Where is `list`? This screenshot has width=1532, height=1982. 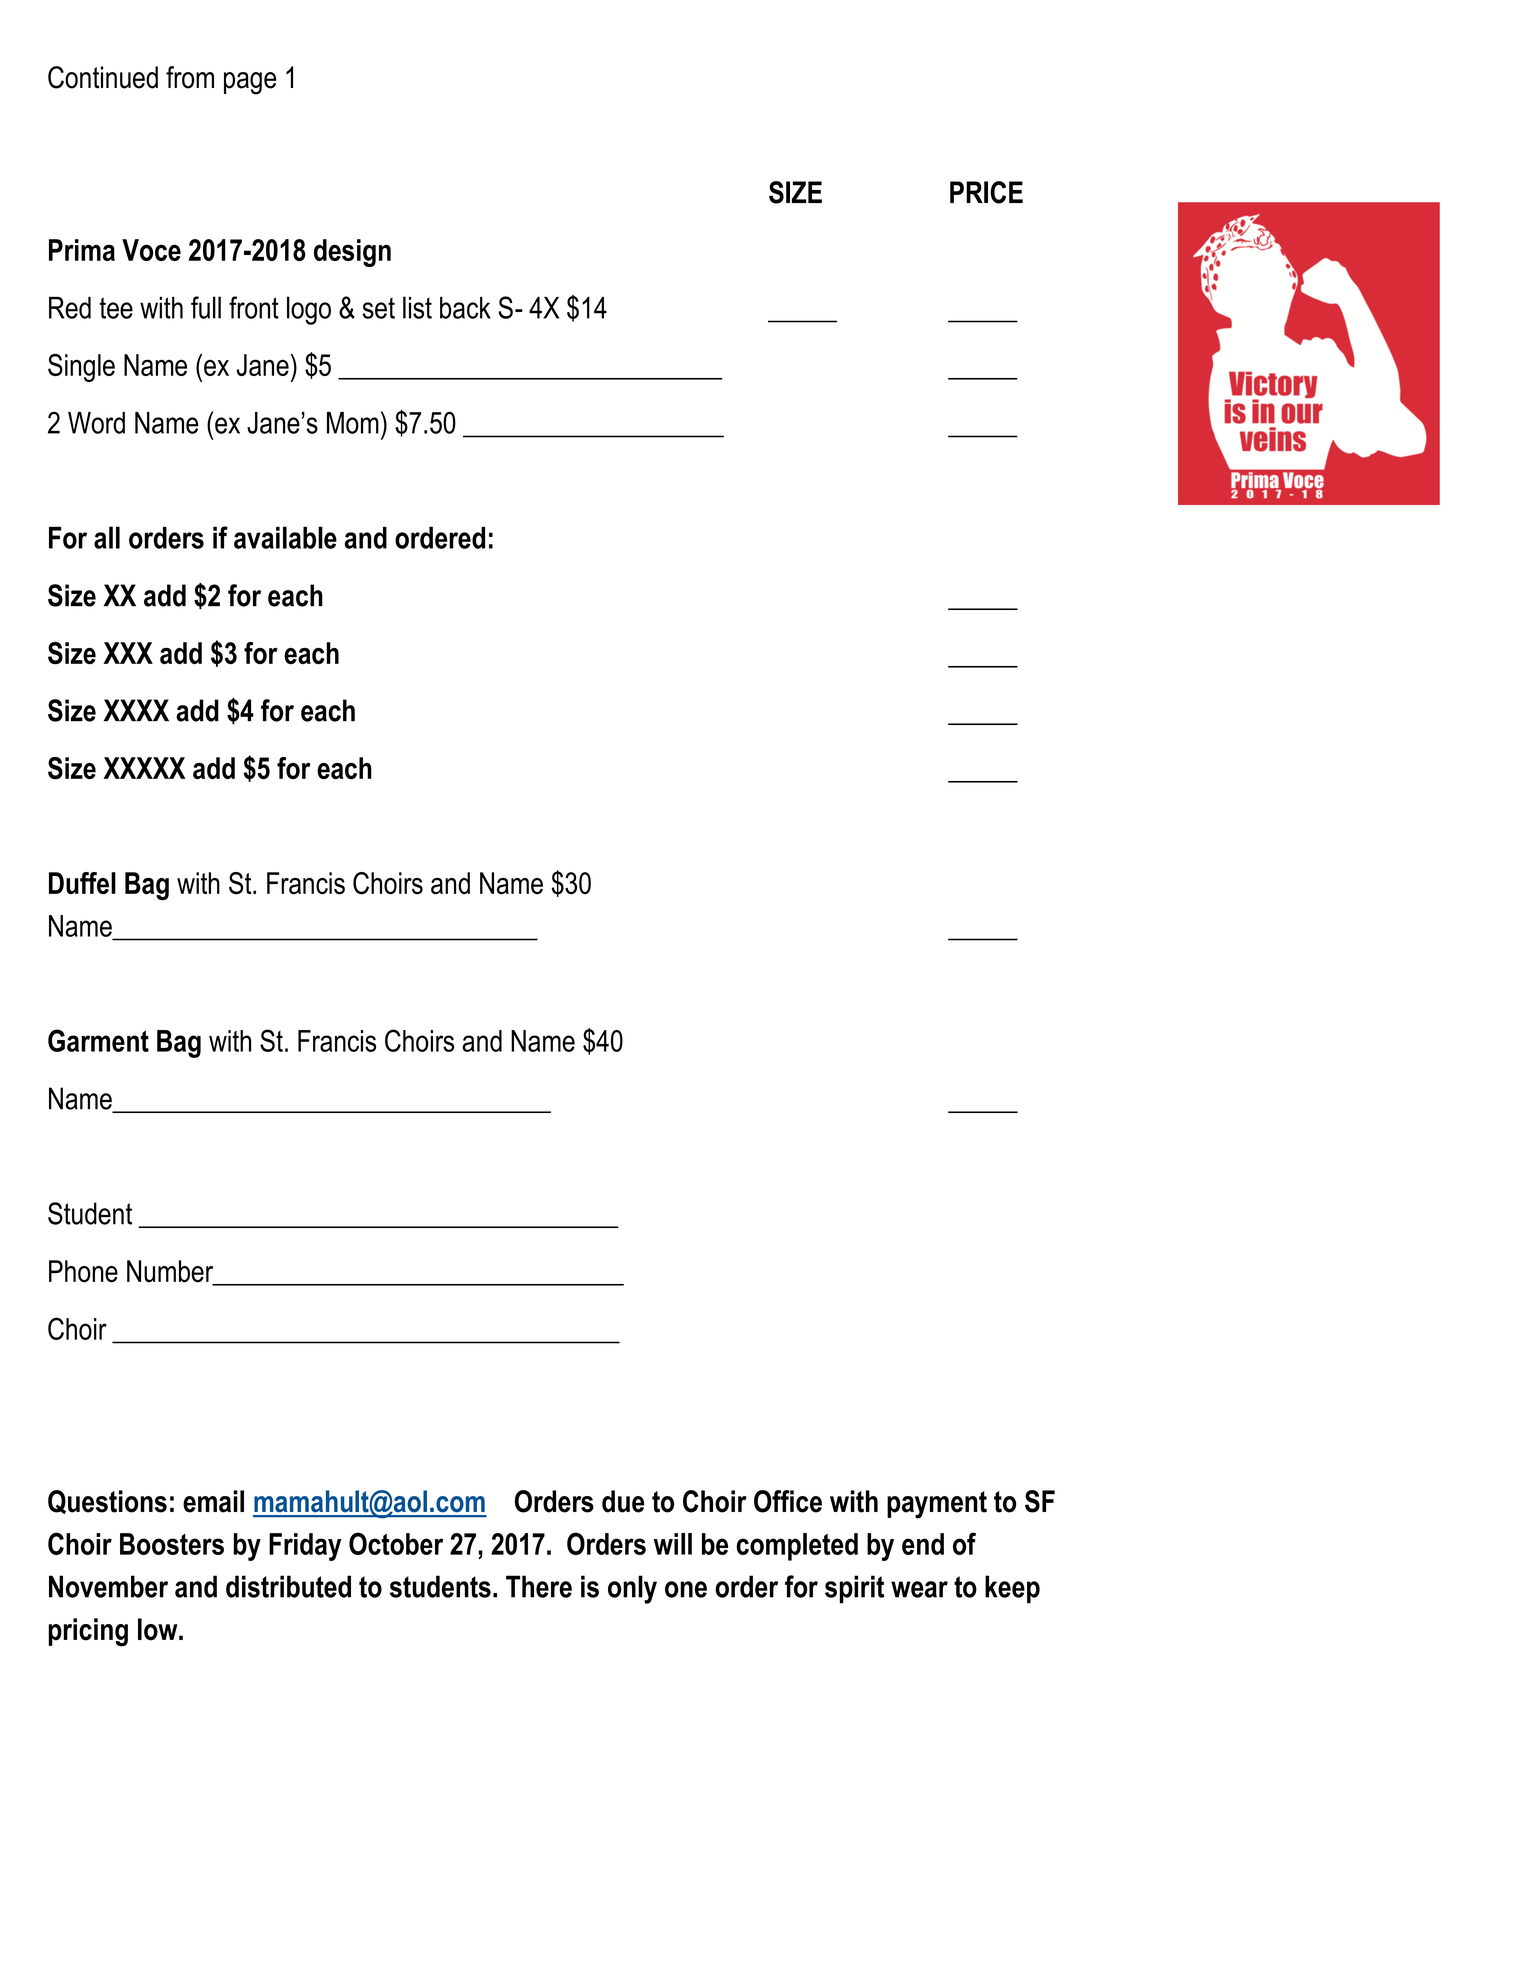
list is located at coordinates (417, 307).
